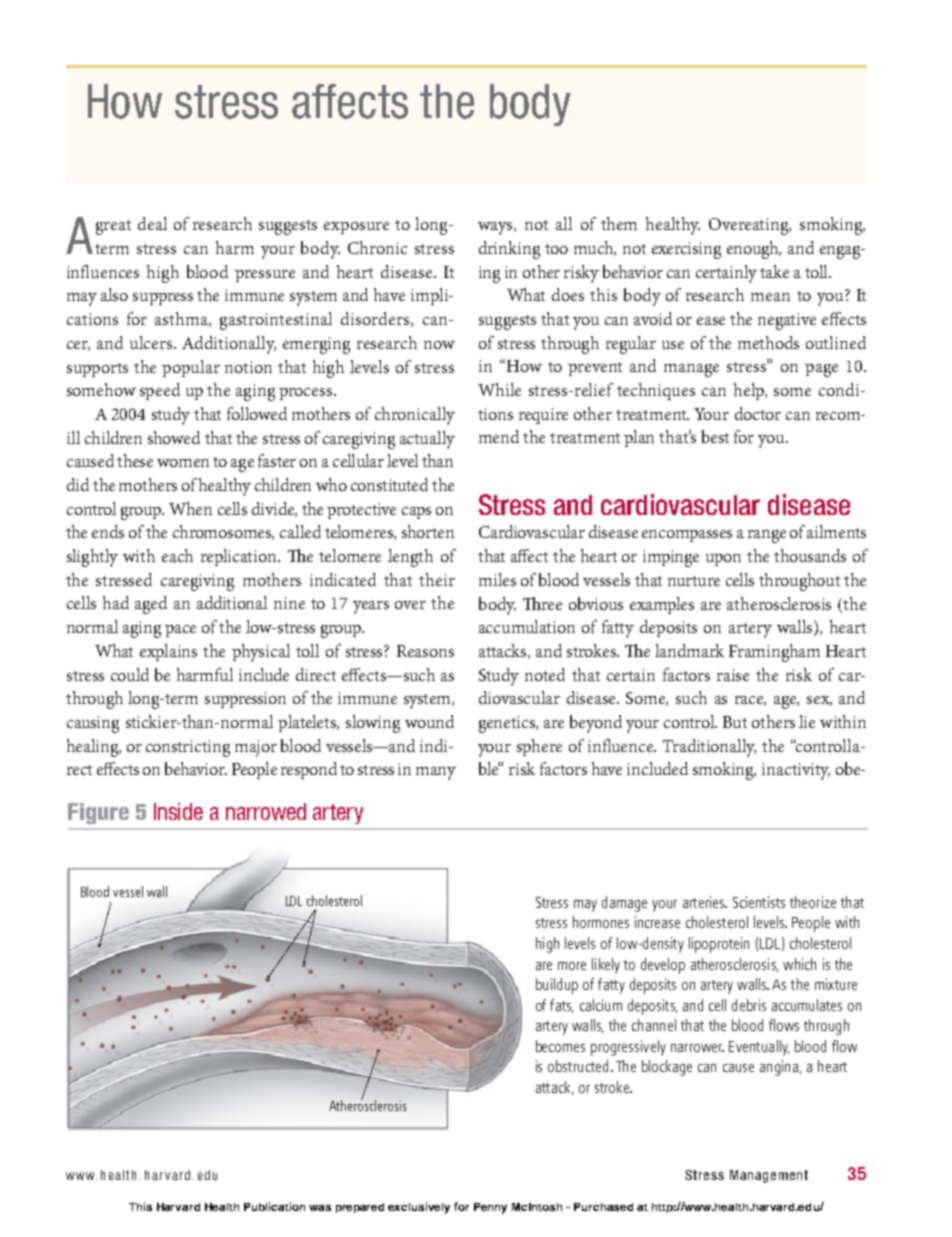 This page has height=1237, width=952. Describe the element at coordinates (557, 986) in the page. I see `buildup` at that location.
